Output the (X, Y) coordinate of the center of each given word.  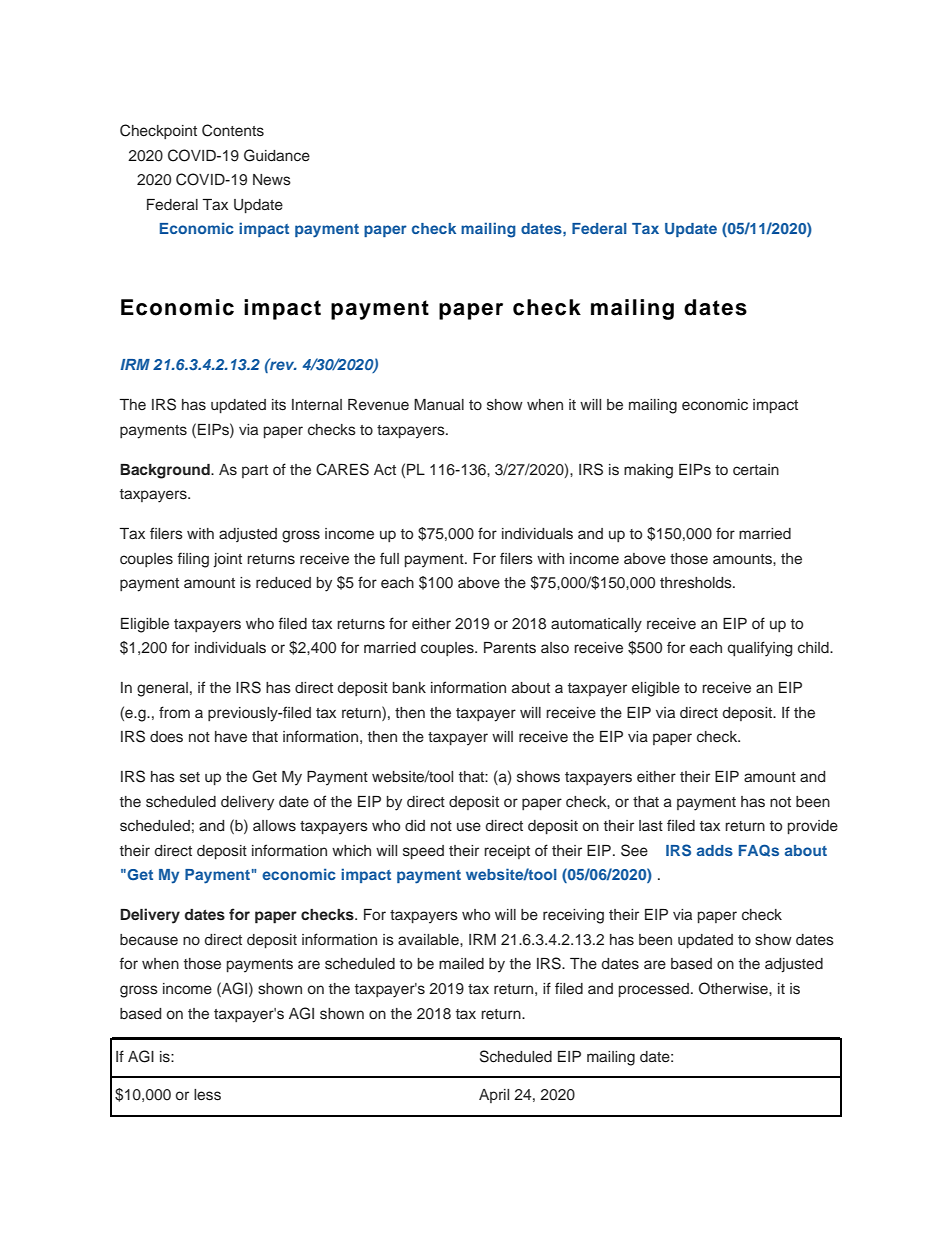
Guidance (277, 155)
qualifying (760, 649)
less (207, 1095)
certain (756, 470)
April (494, 1096)
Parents (510, 648)
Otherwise (734, 988)
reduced (283, 583)
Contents (233, 130)
